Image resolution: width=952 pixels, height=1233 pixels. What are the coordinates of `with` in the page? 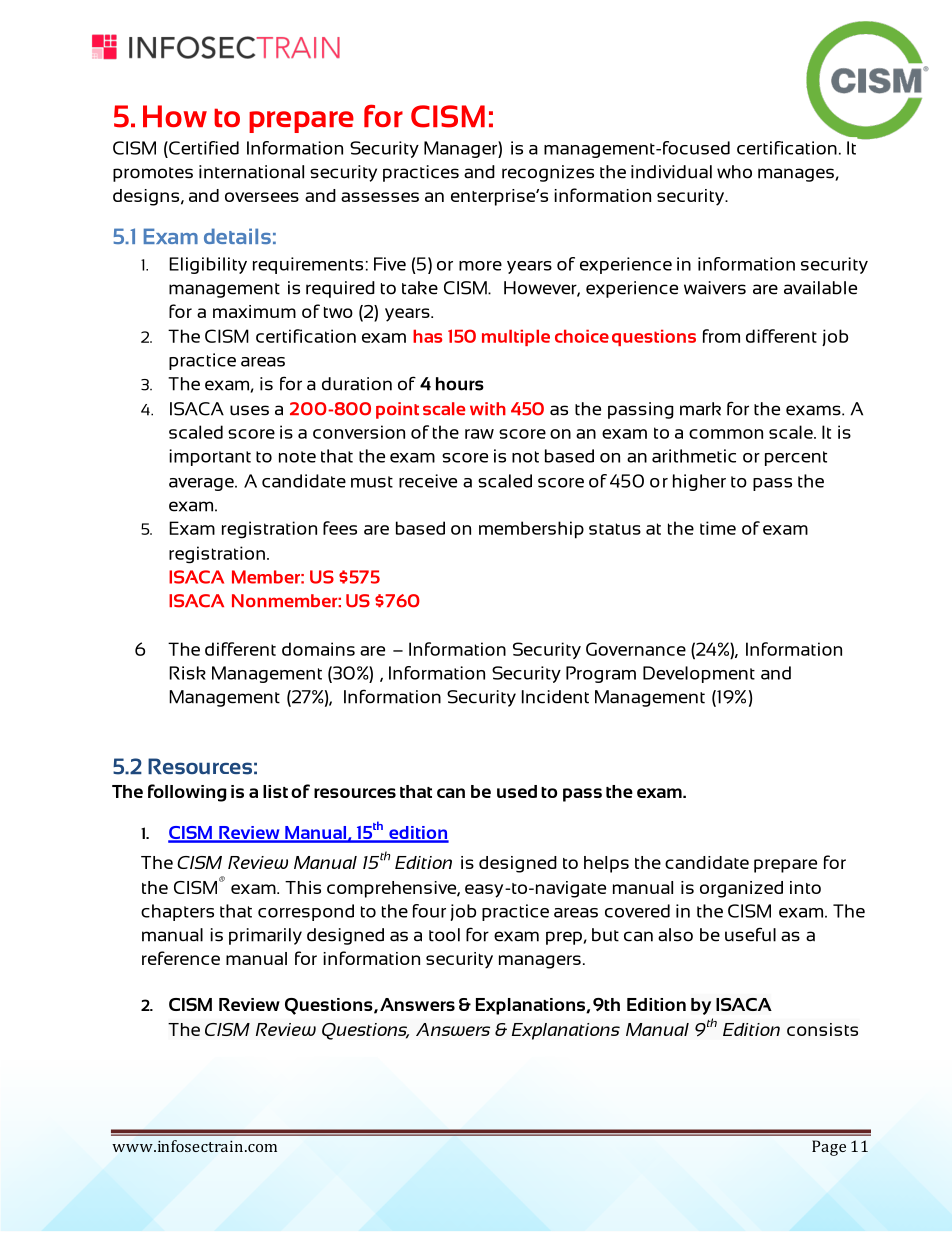 It's located at (488, 408).
